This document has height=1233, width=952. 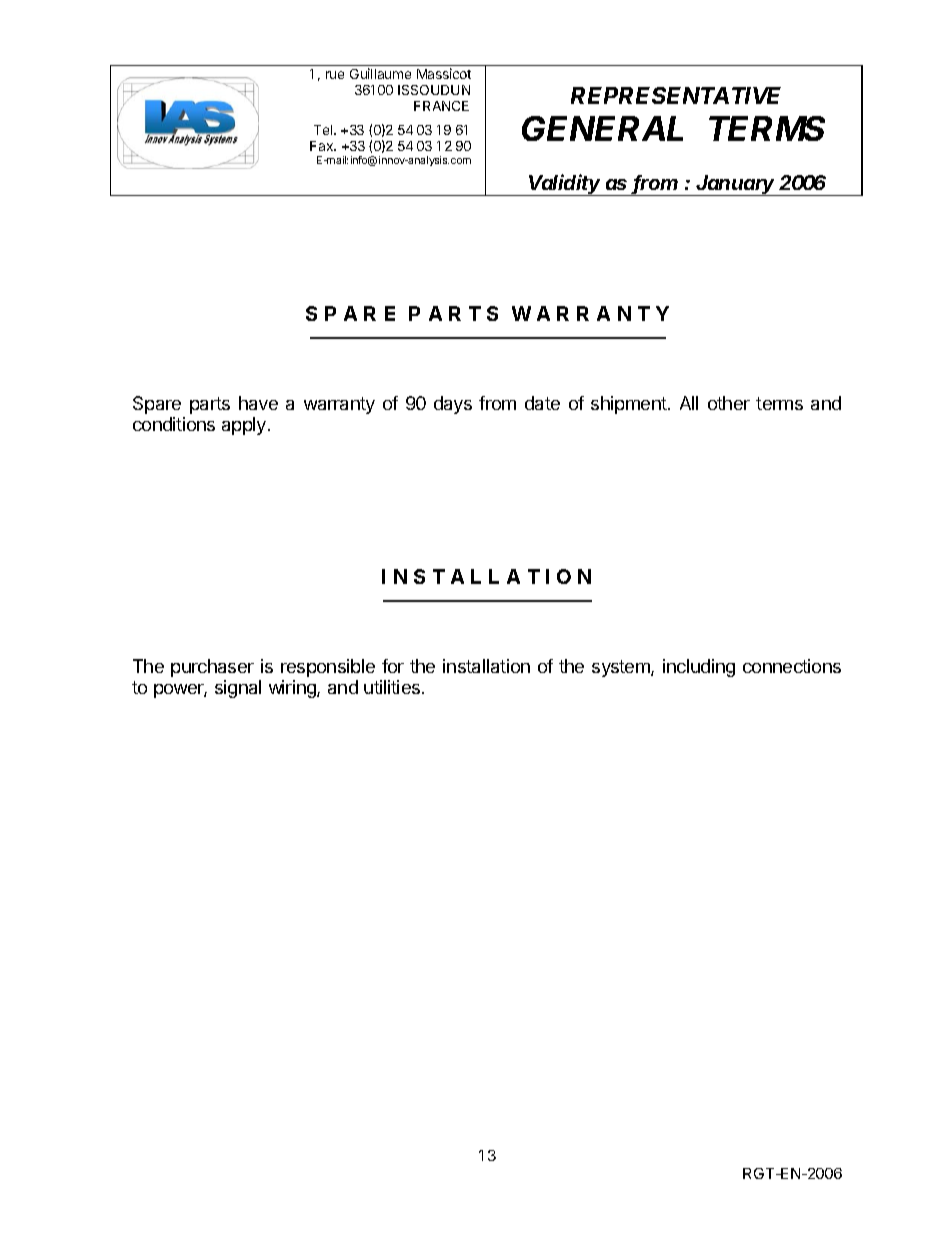 I want to click on shipment, so click(x=630, y=405).
